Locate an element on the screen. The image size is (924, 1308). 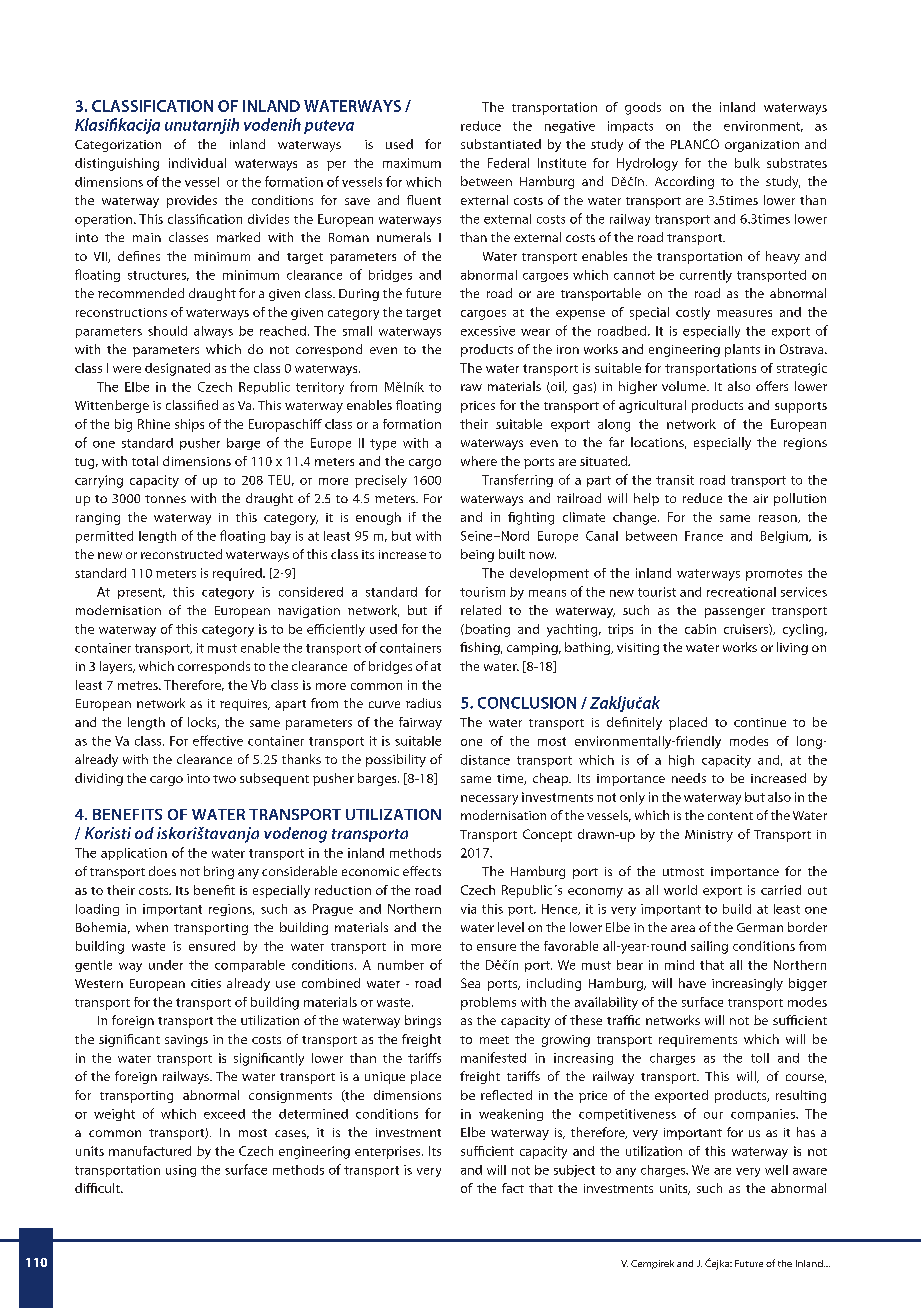
organization is located at coordinates (762, 146).
